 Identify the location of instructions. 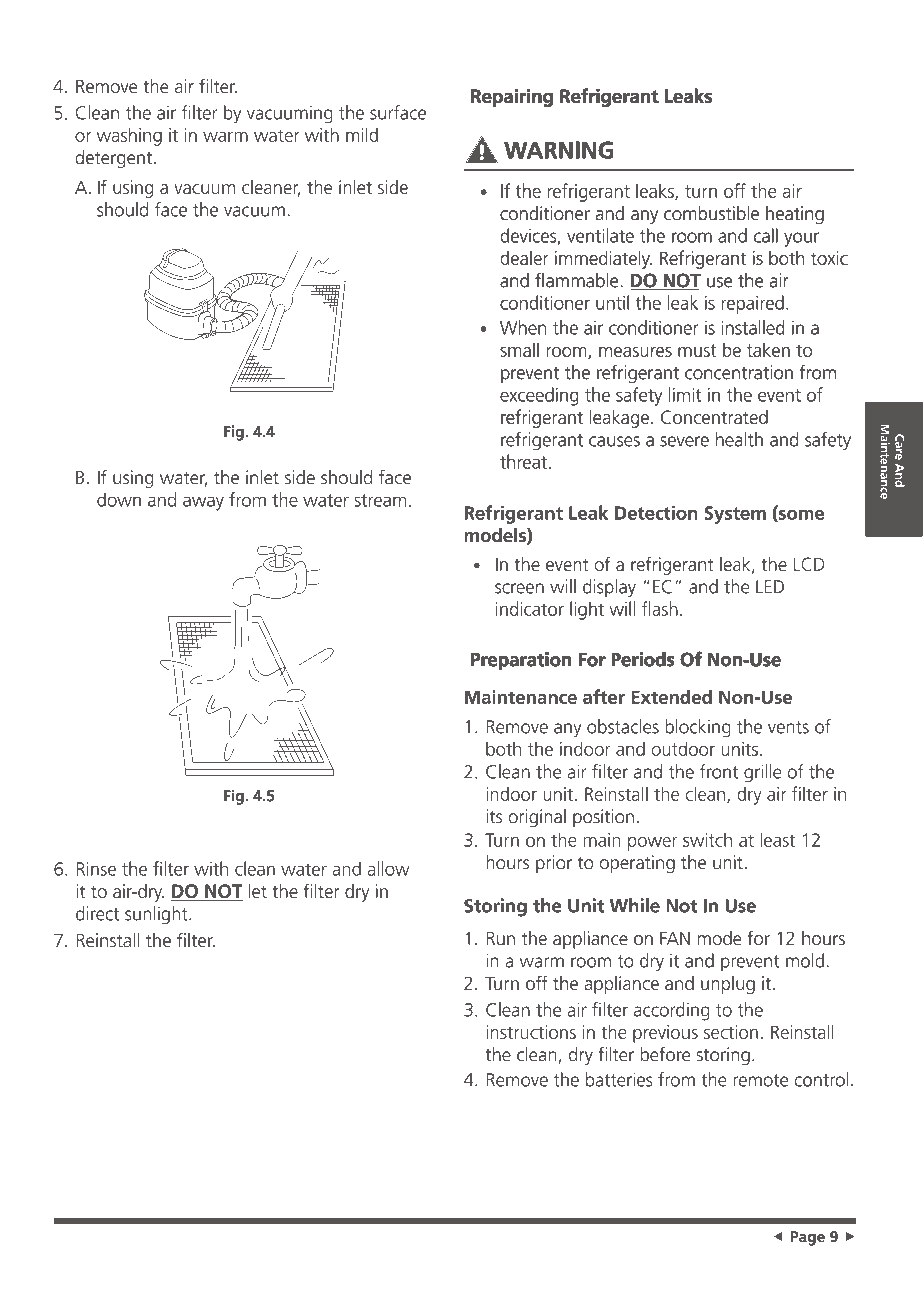
(531, 1032).
